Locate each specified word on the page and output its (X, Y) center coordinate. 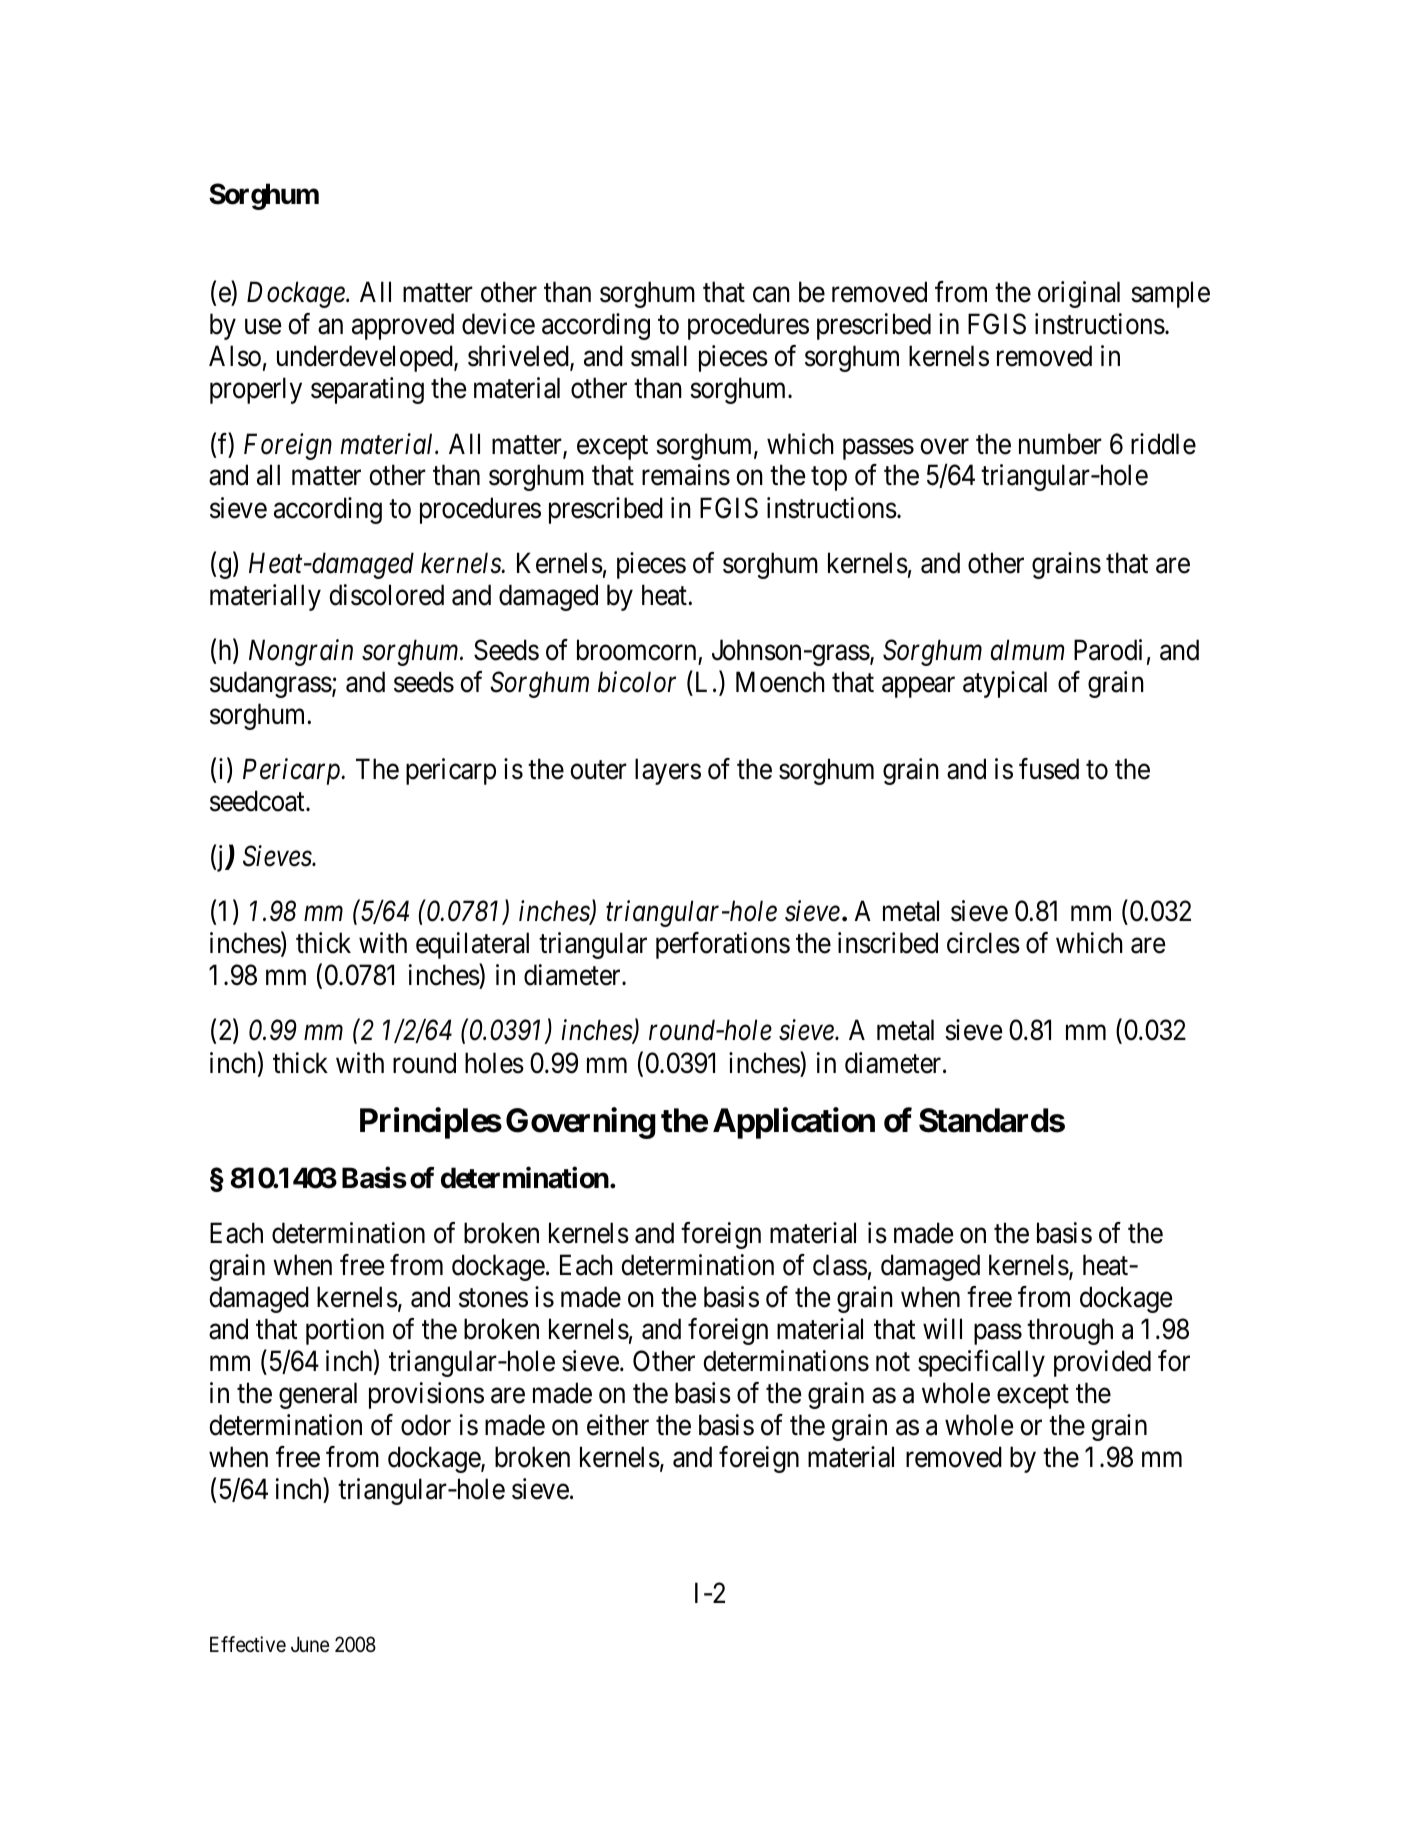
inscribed (888, 943)
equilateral (472, 945)
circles (983, 943)
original (1079, 294)
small (659, 356)
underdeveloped (366, 358)
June (310, 1644)
